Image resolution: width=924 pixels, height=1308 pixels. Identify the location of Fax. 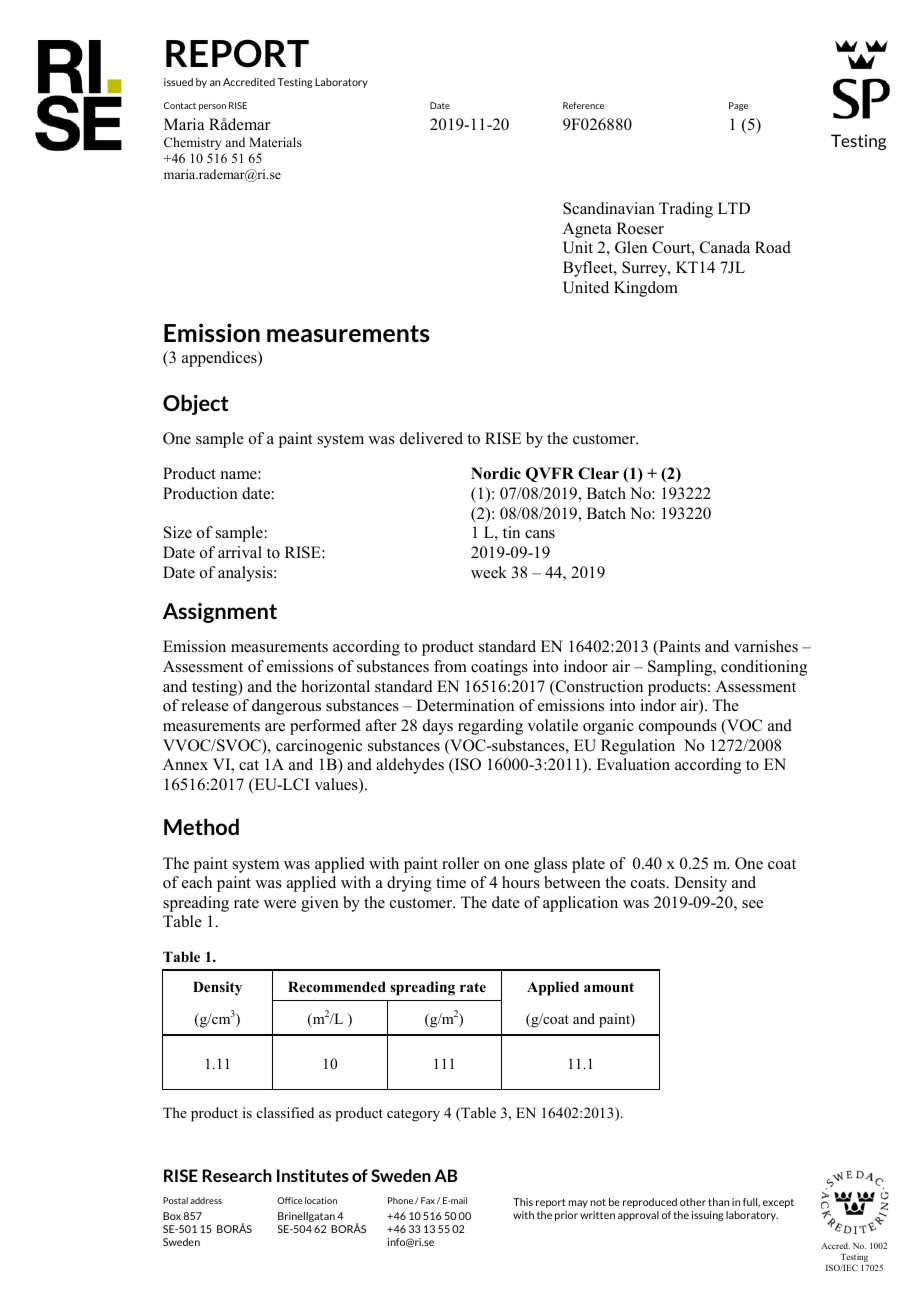
(428, 1200).
